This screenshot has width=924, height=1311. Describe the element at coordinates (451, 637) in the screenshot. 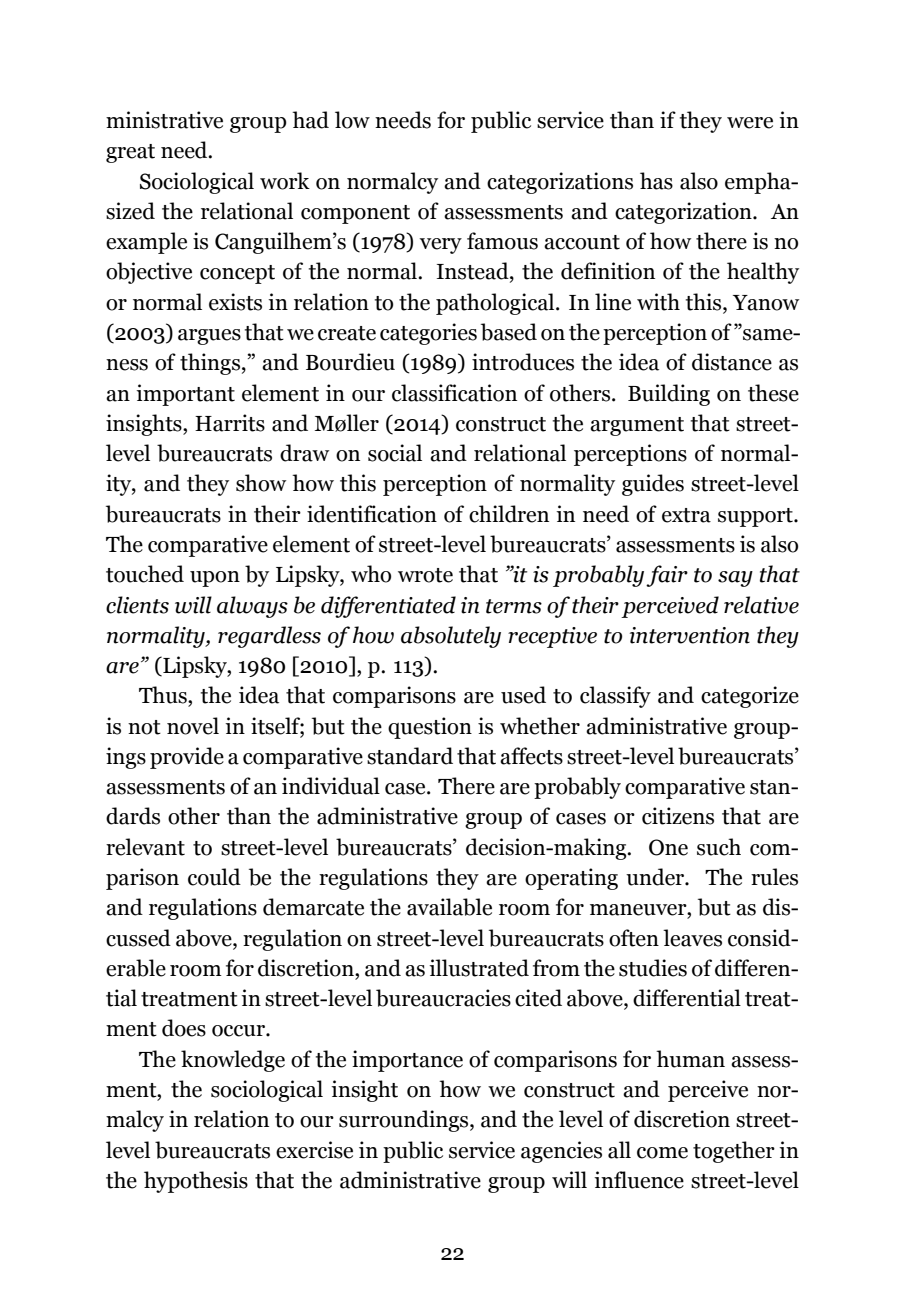

I see `absolutely` at that location.
